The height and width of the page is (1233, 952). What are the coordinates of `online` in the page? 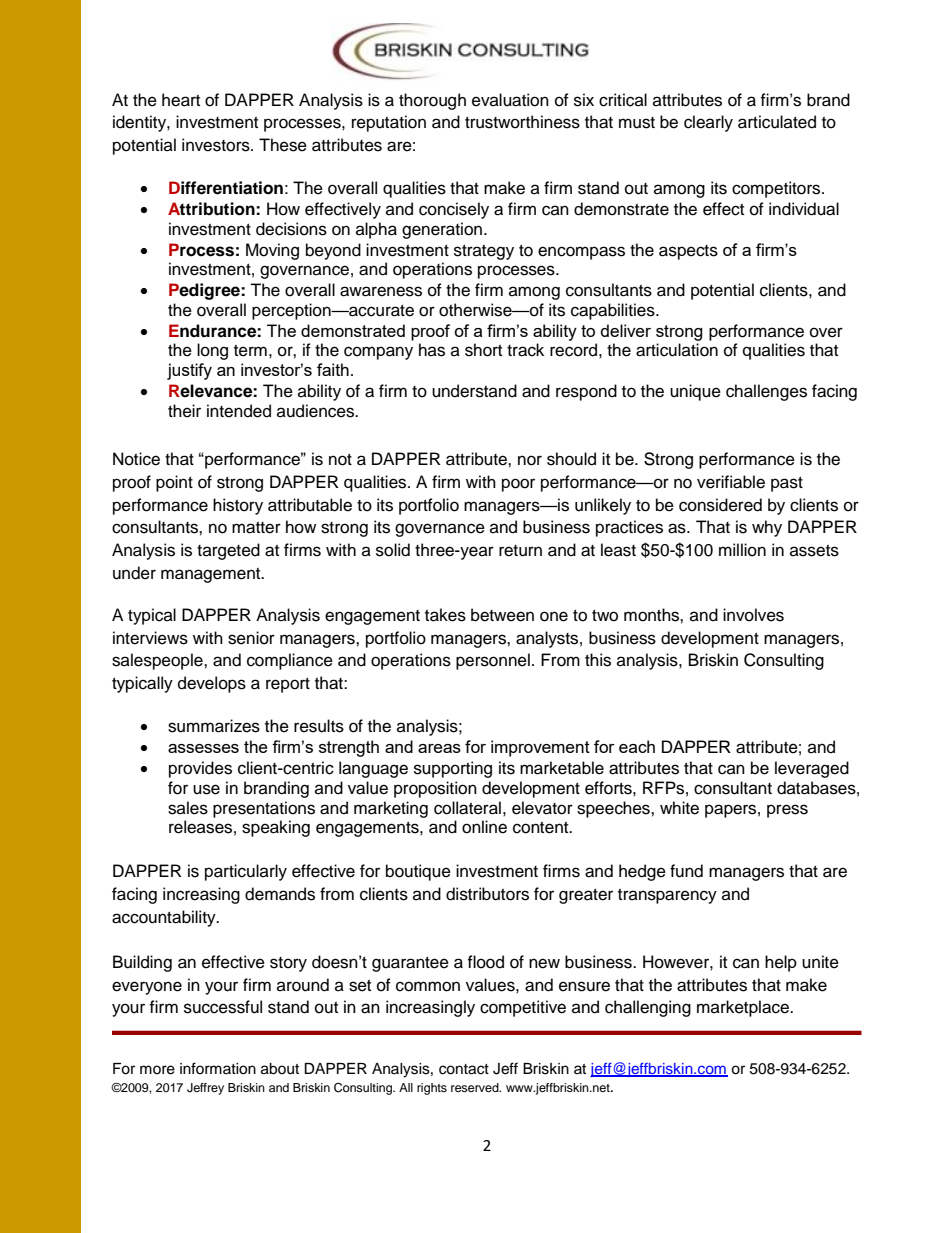 It's located at (484, 827).
